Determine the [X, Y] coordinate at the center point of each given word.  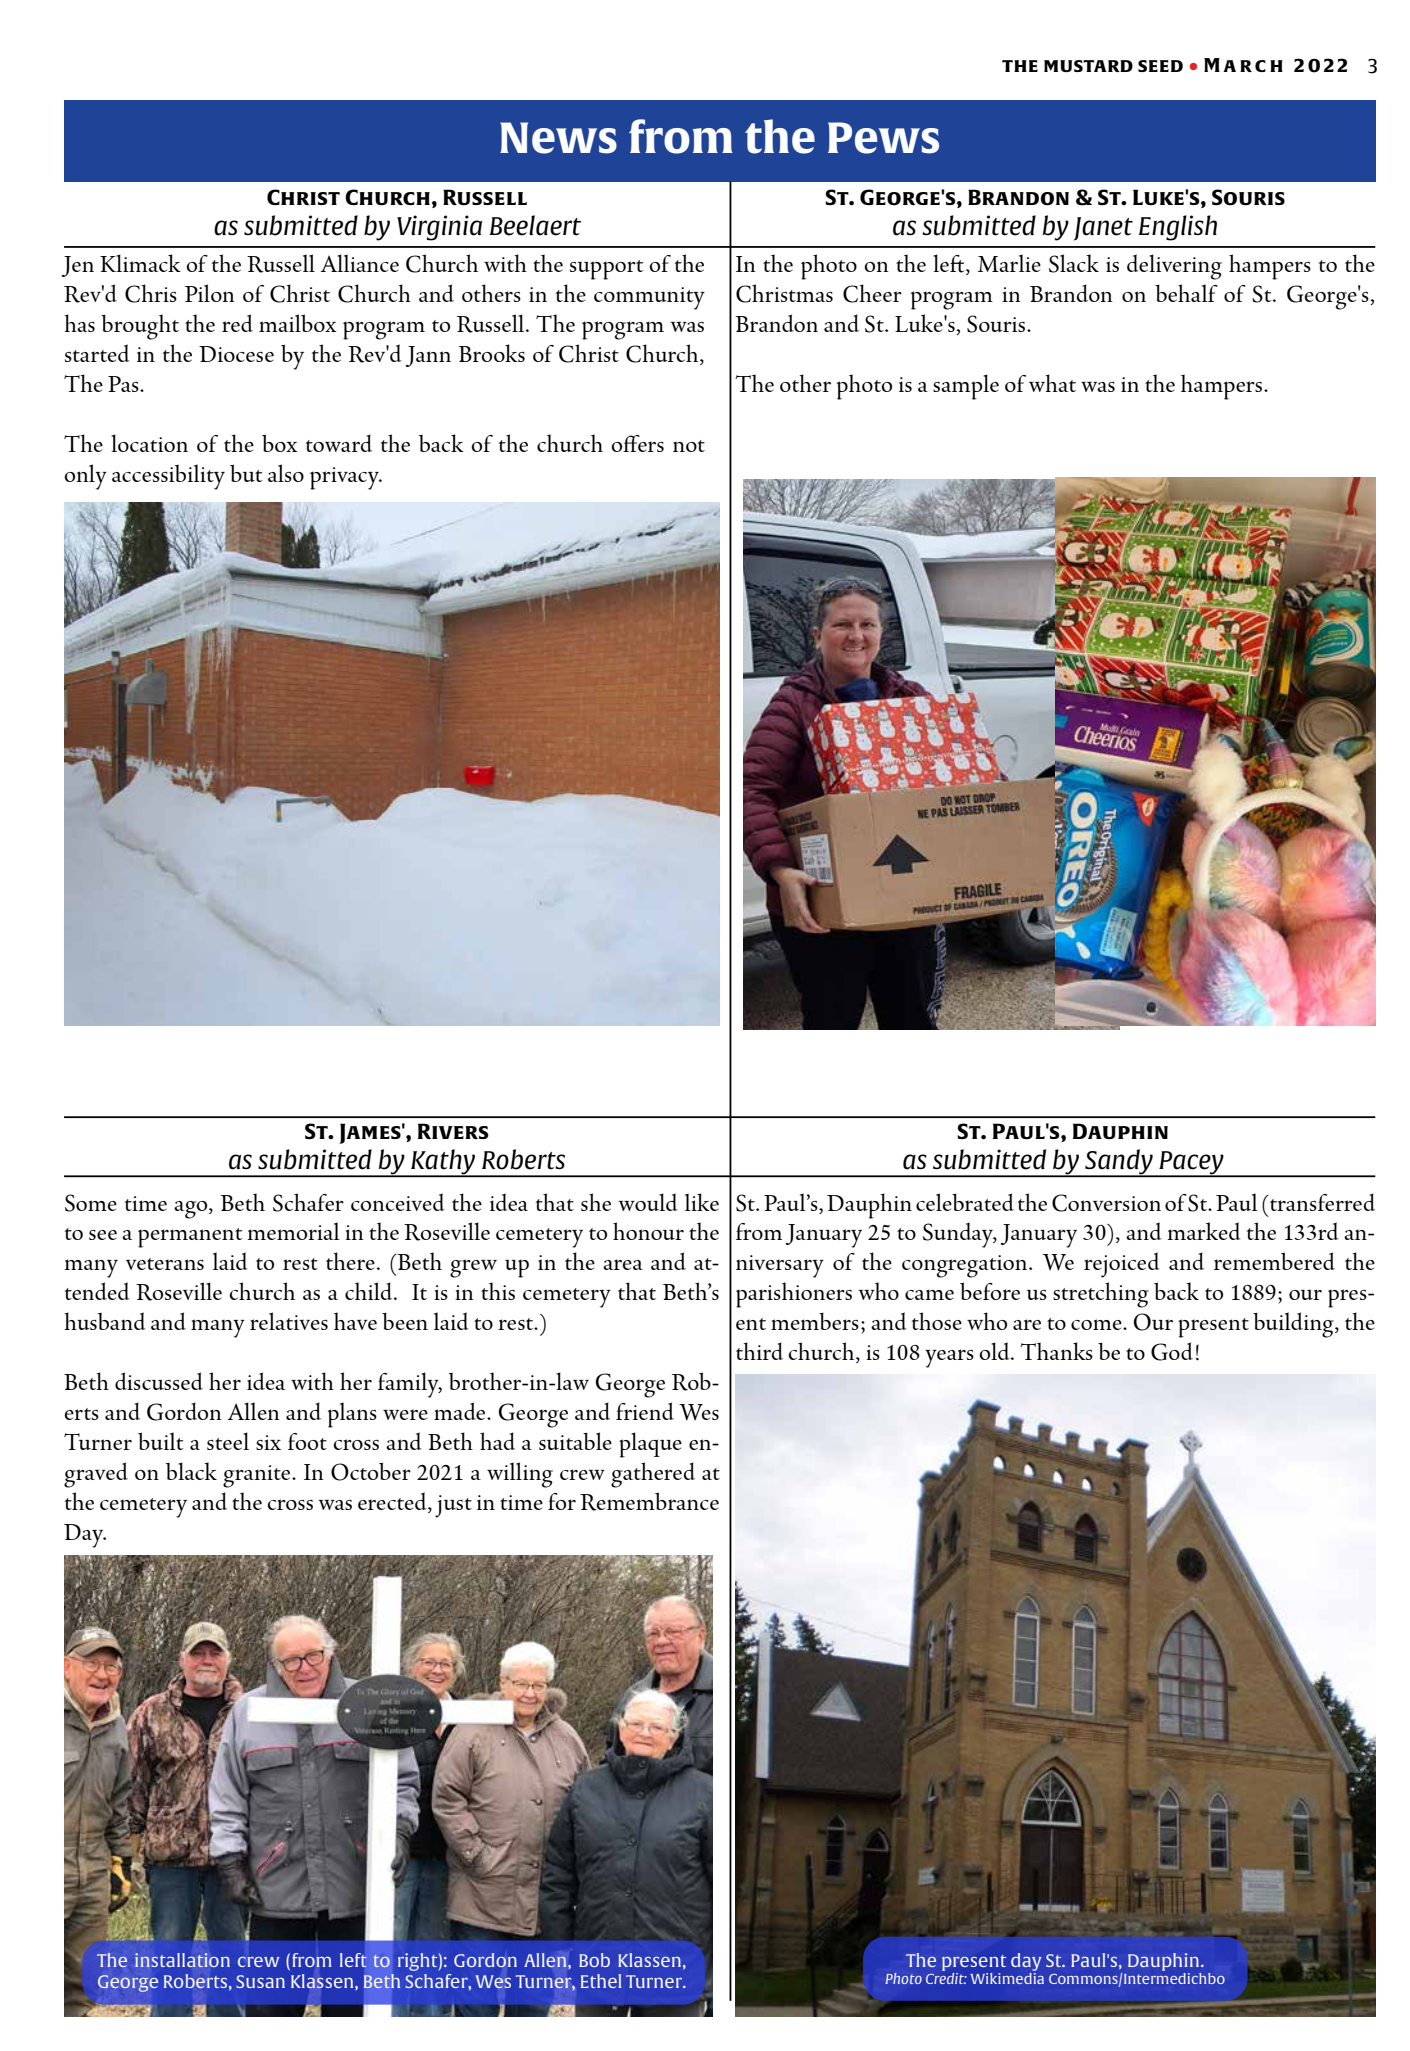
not [689, 446]
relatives [289, 1321]
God [1172, 1351]
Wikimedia [1007, 1977]
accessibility [168, 477]
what [1052, 383]
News [558, 138]
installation [182, 1960]
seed [1160, 66]
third [759, 1351]
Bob [594, 1960]
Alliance [360, 263]
